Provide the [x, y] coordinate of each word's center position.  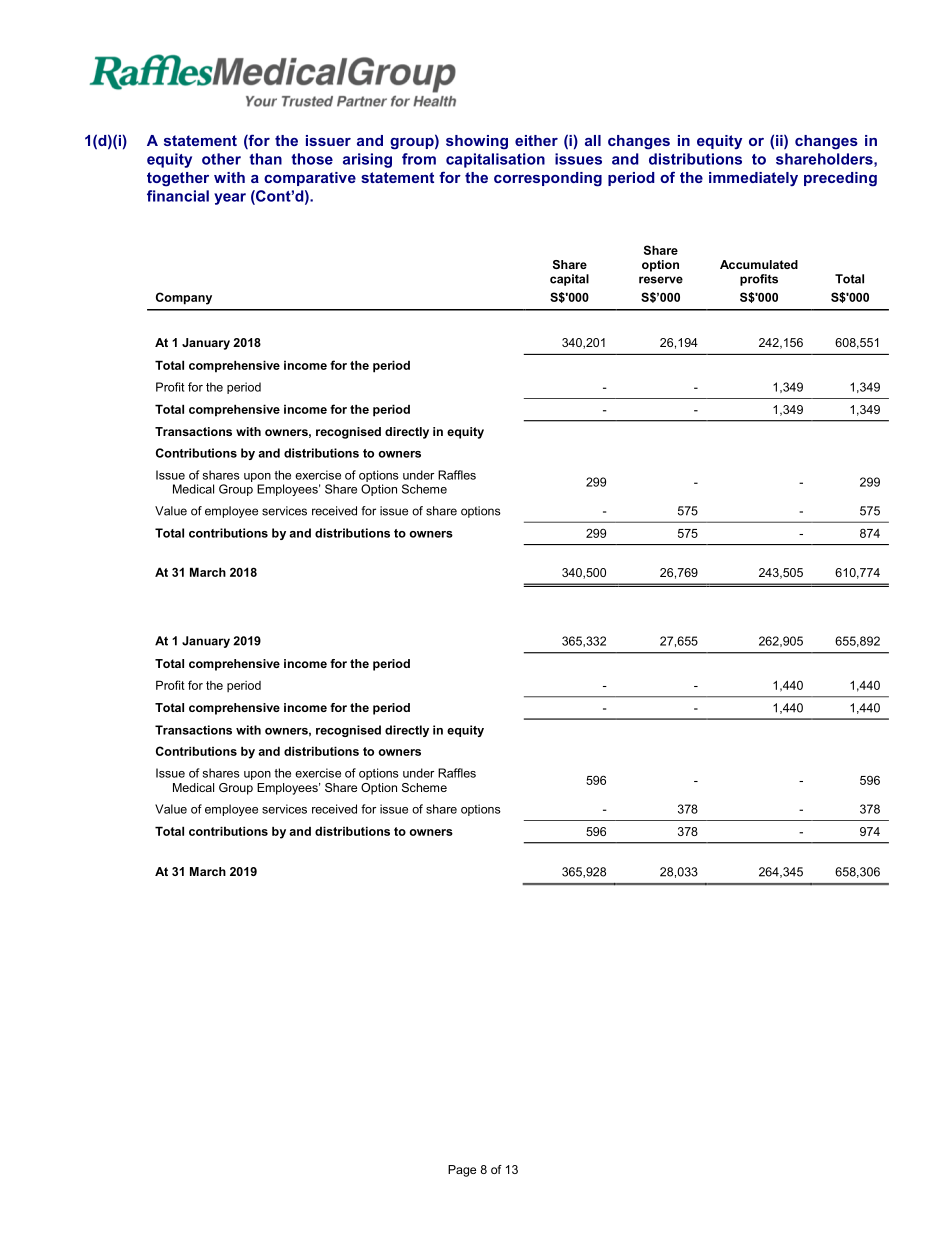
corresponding [548, 179]
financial [178, 196]
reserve [661, 280]
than [265, 159]
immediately [753, 179]
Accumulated [759, 264]
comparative [310, 179]
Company [184, 298]
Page [462, 1171]
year [230, 199]
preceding [840, 179]
